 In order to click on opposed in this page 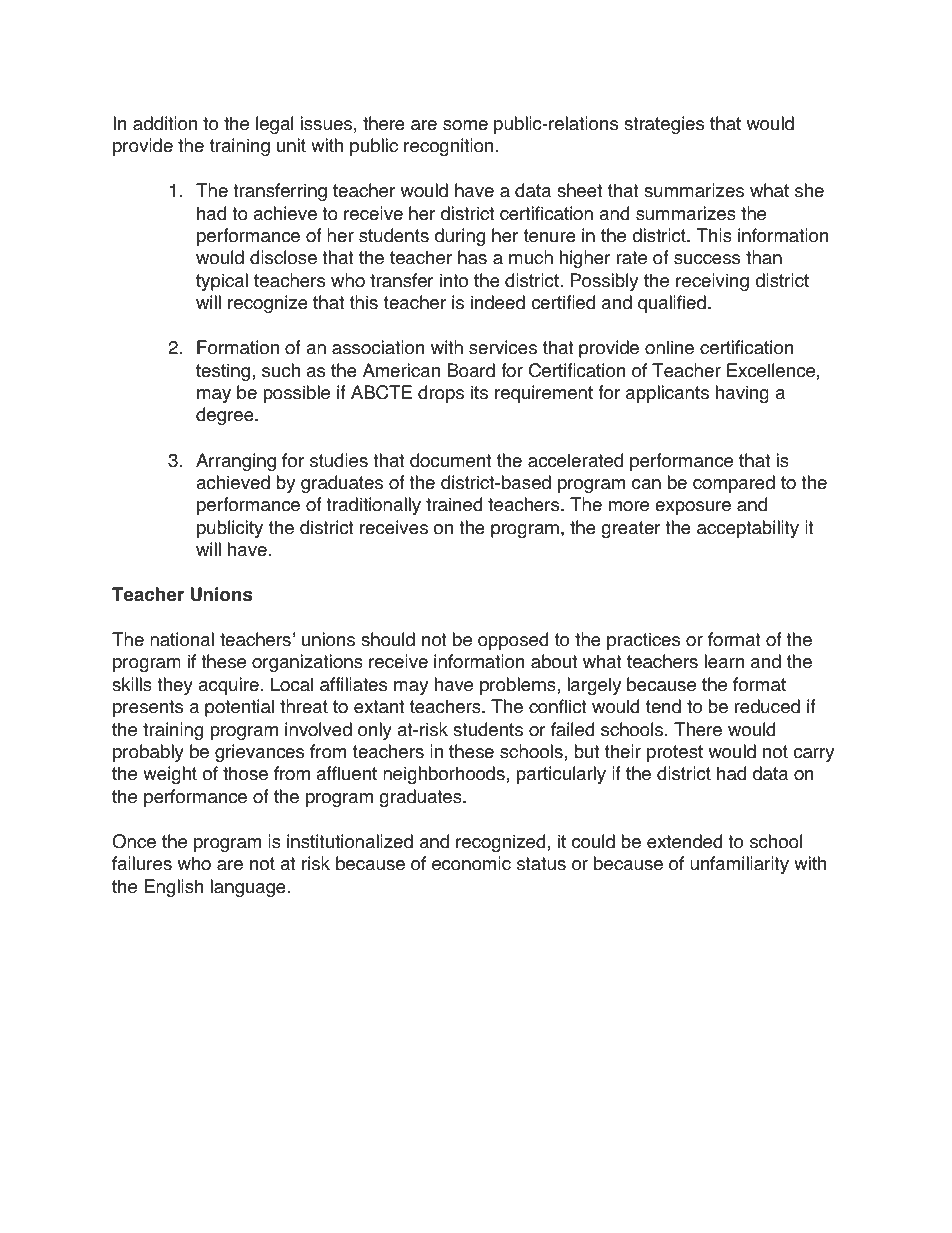, I will do `click(513, 641)`.
